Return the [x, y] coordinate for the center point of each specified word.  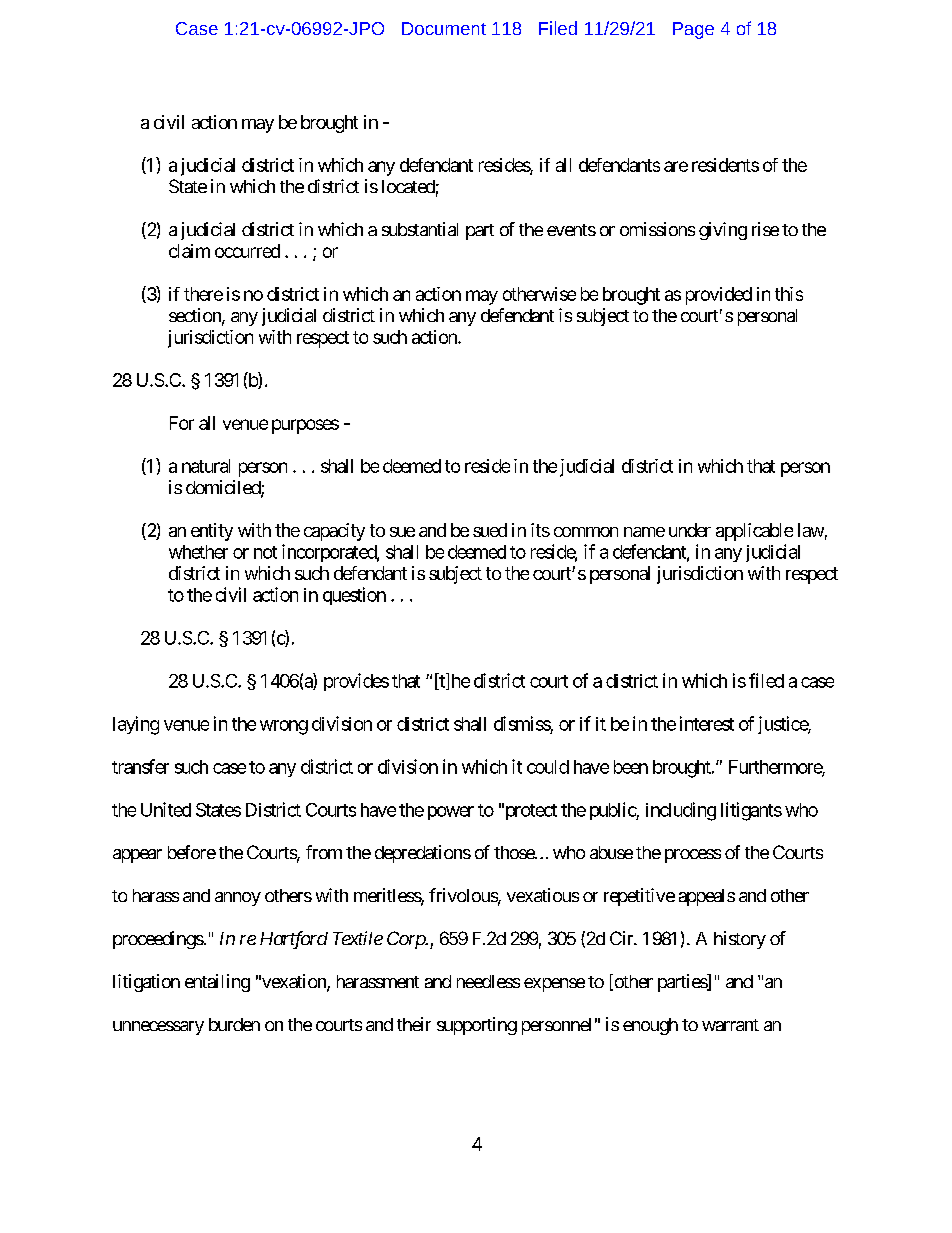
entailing [217, 983]
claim [189, 251]
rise [765, 229]
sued [490, 530]
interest [707, 723]
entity [212, 532]
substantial [420, 229]
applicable [754, 532]
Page [693, 30]
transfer [140, 766]
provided [719, 296]
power [451, 813]
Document [444, 28]
